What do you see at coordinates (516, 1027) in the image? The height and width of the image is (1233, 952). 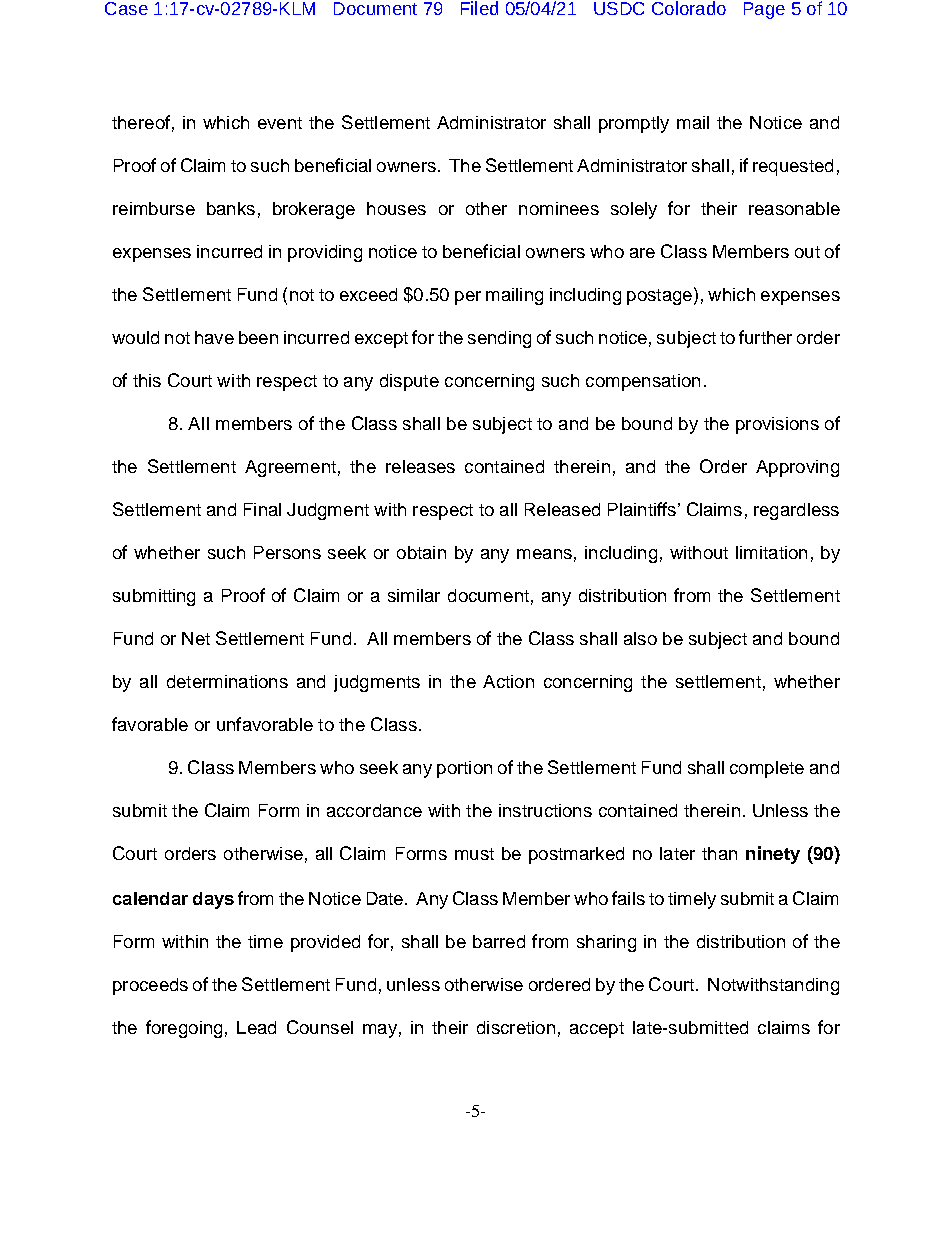 I see `discretion` at bounding box center [516, 1027].
